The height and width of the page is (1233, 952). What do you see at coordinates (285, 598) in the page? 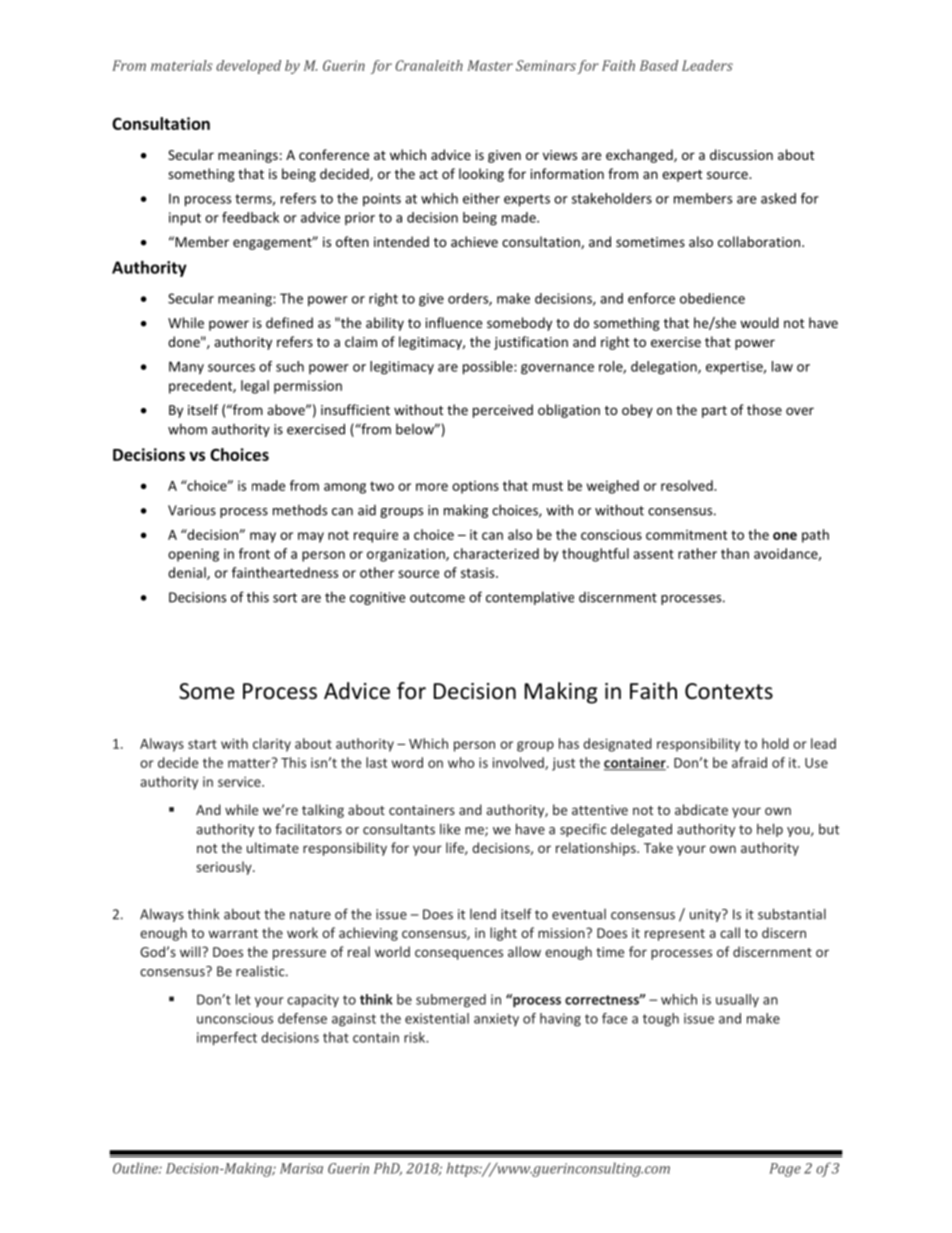
I see `sort` at bounding box center [285, 598].
